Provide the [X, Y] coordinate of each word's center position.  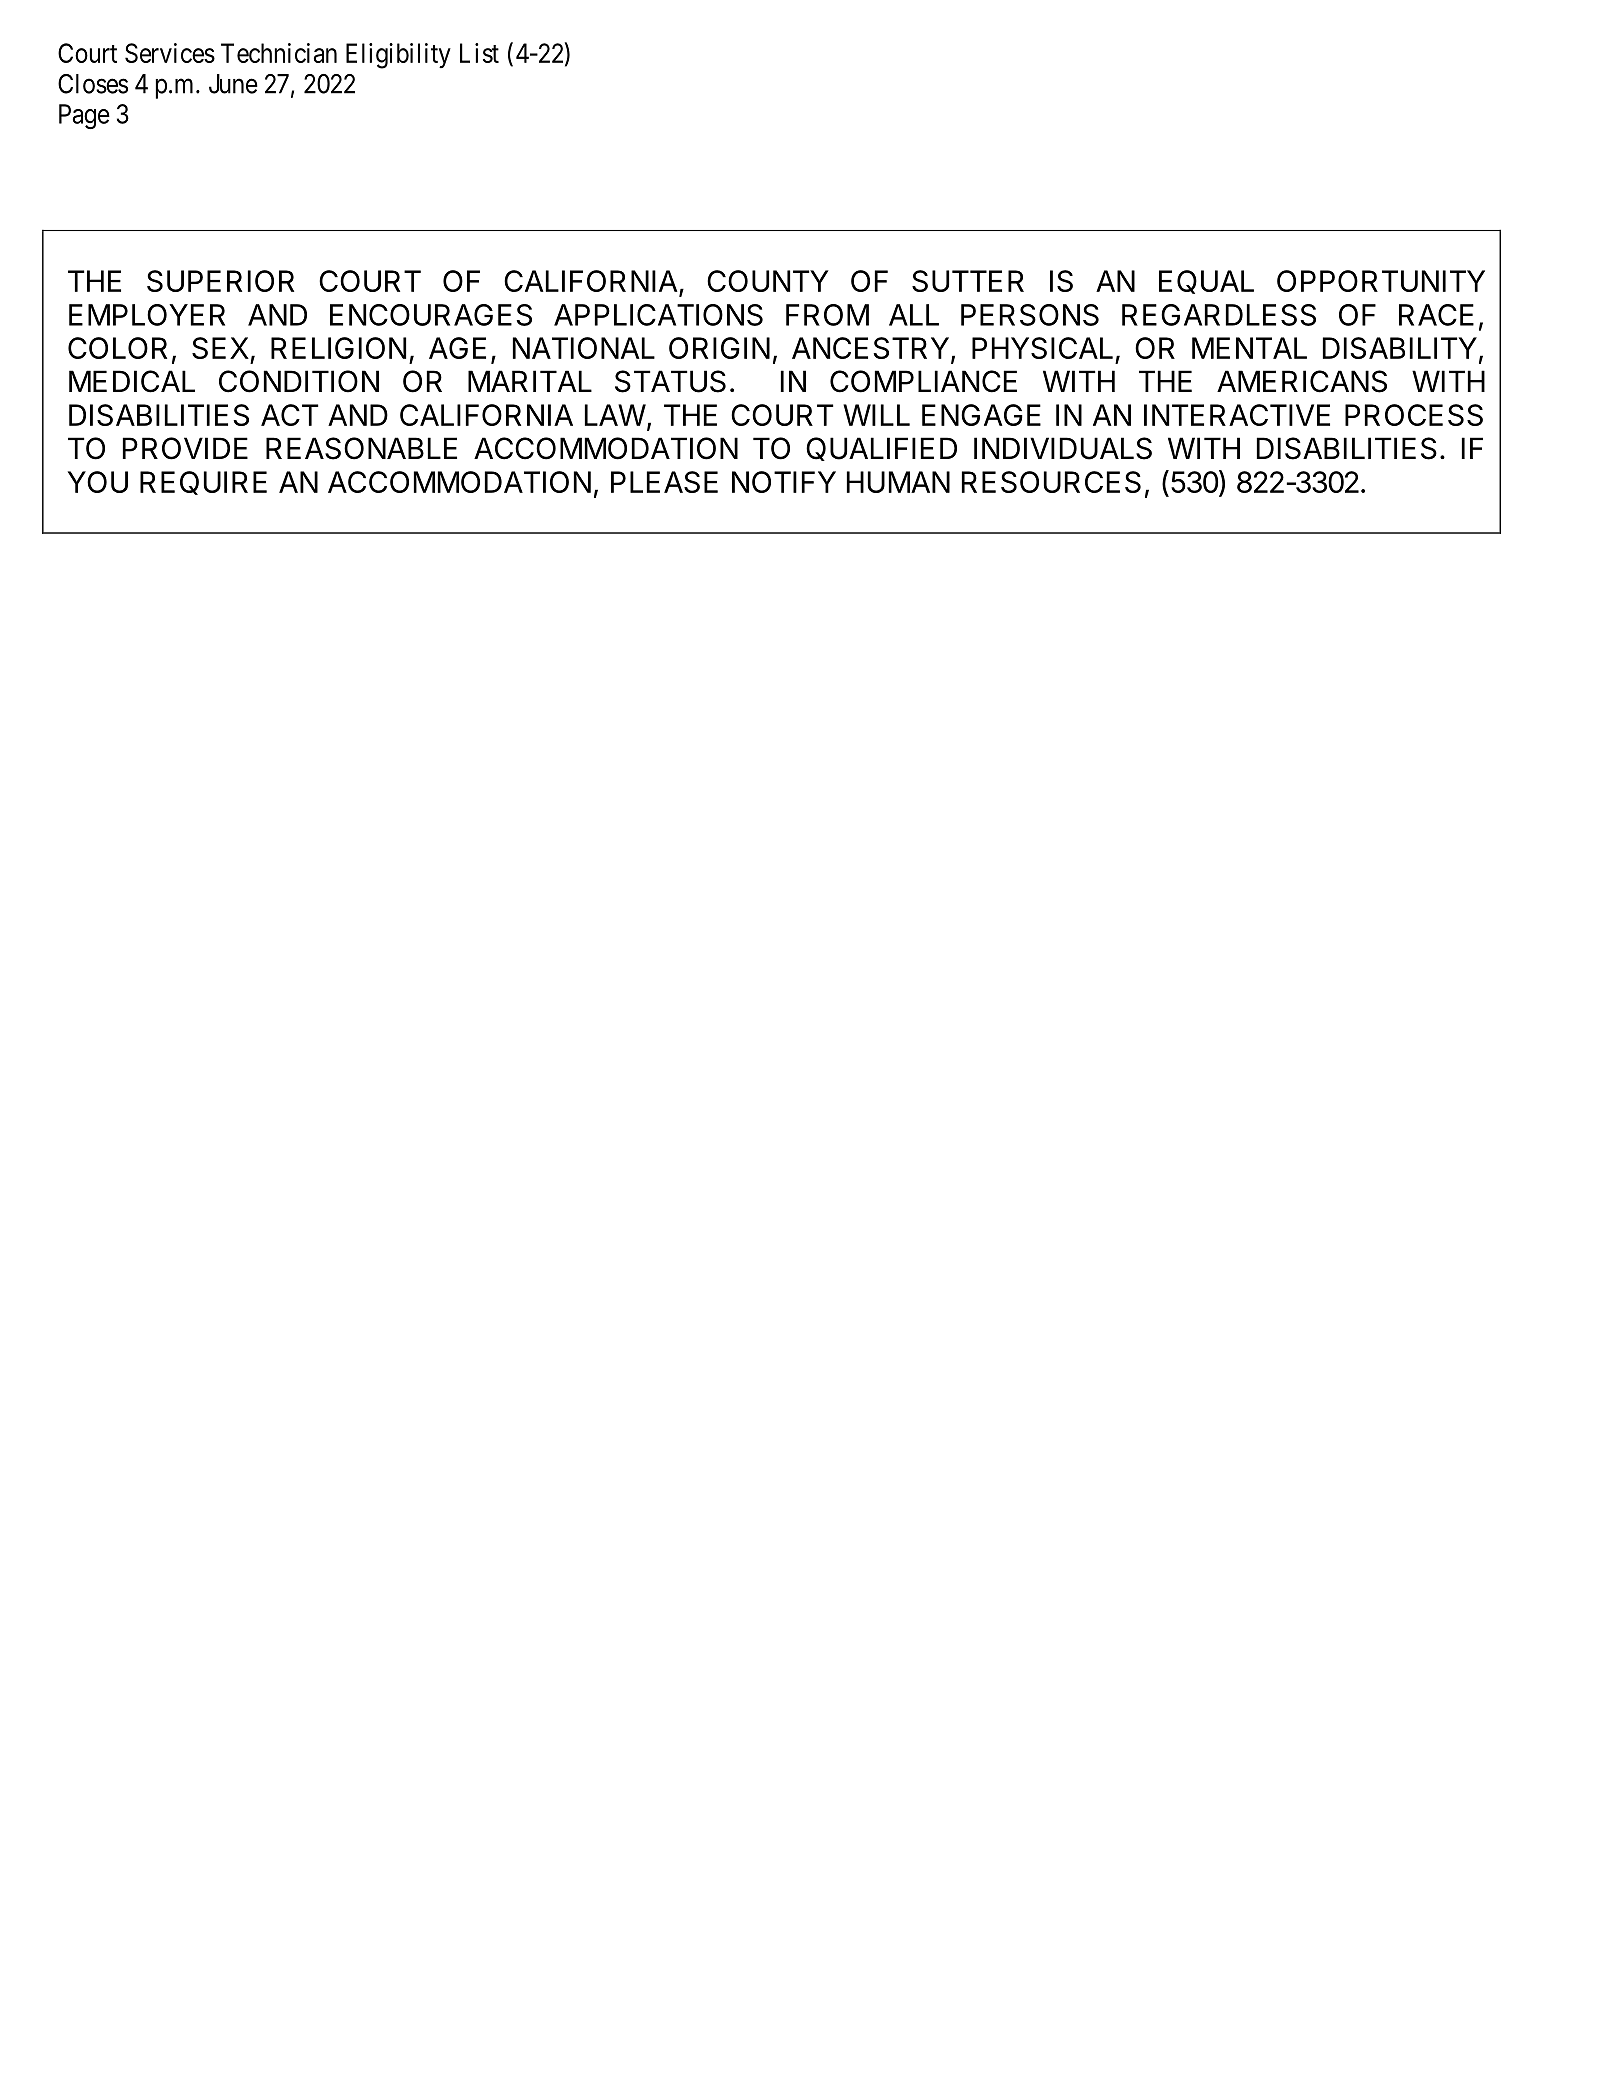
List [479, 53]
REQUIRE [203, 483]
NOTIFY [784, 482]
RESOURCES [1051, 482]
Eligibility [398, 56]
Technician [279, 53]
